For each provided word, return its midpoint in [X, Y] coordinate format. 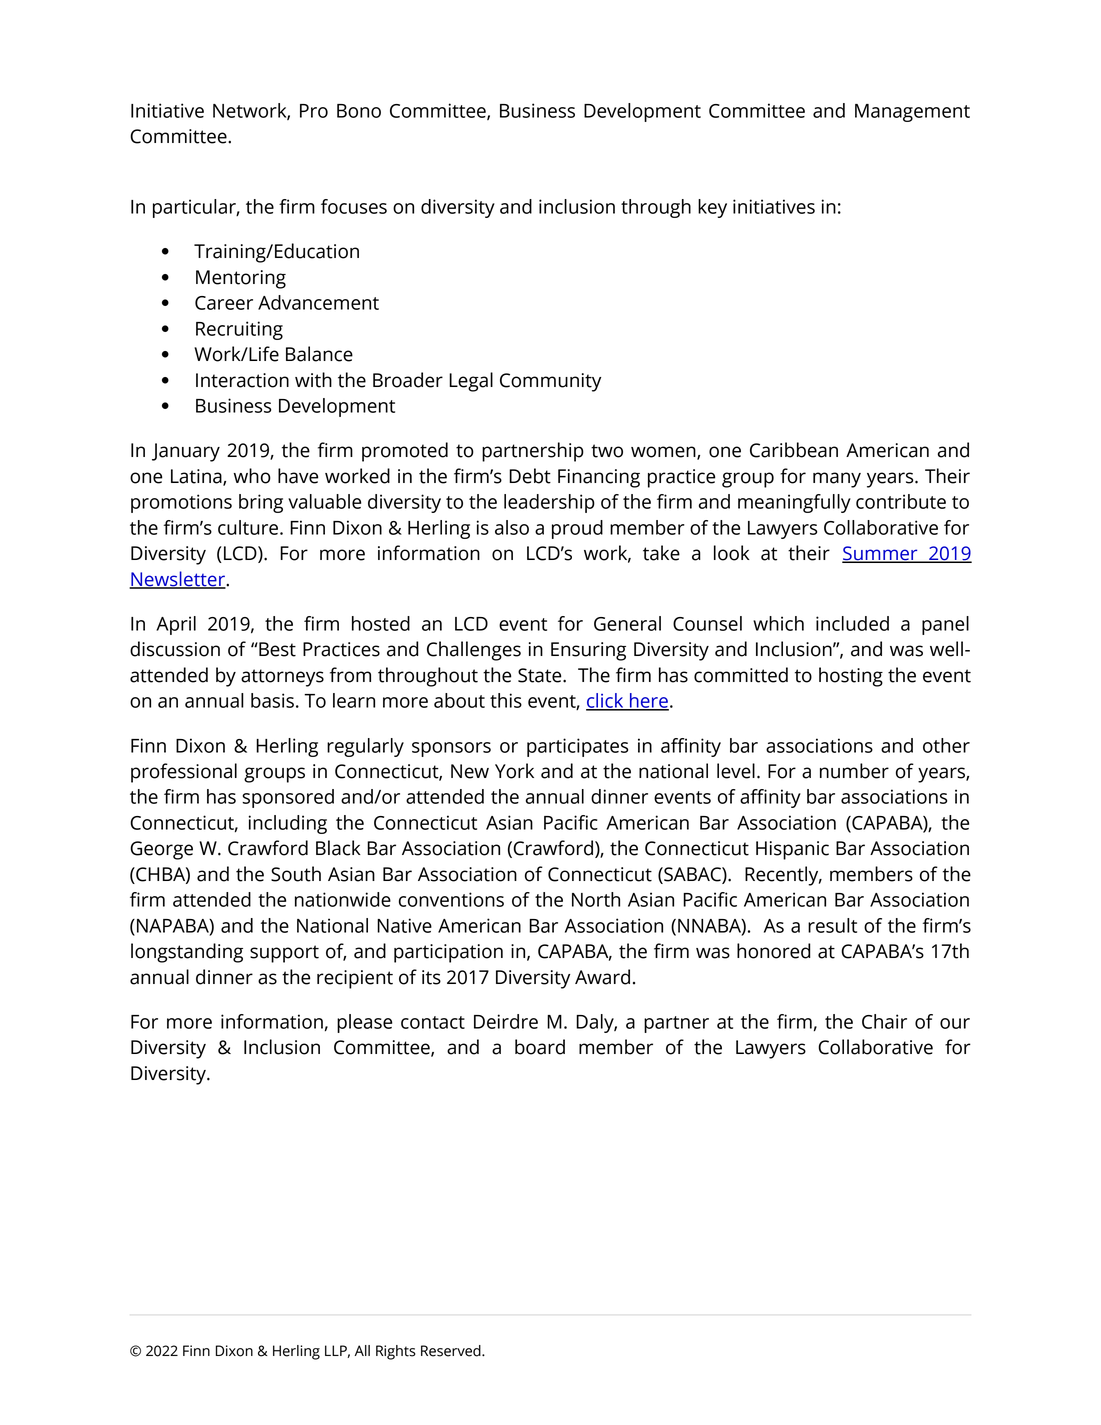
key [712, 208]
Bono [359, 111]
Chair [884, 1021]
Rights [396, 1352]
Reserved [452, 1351]
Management [912, 113]
